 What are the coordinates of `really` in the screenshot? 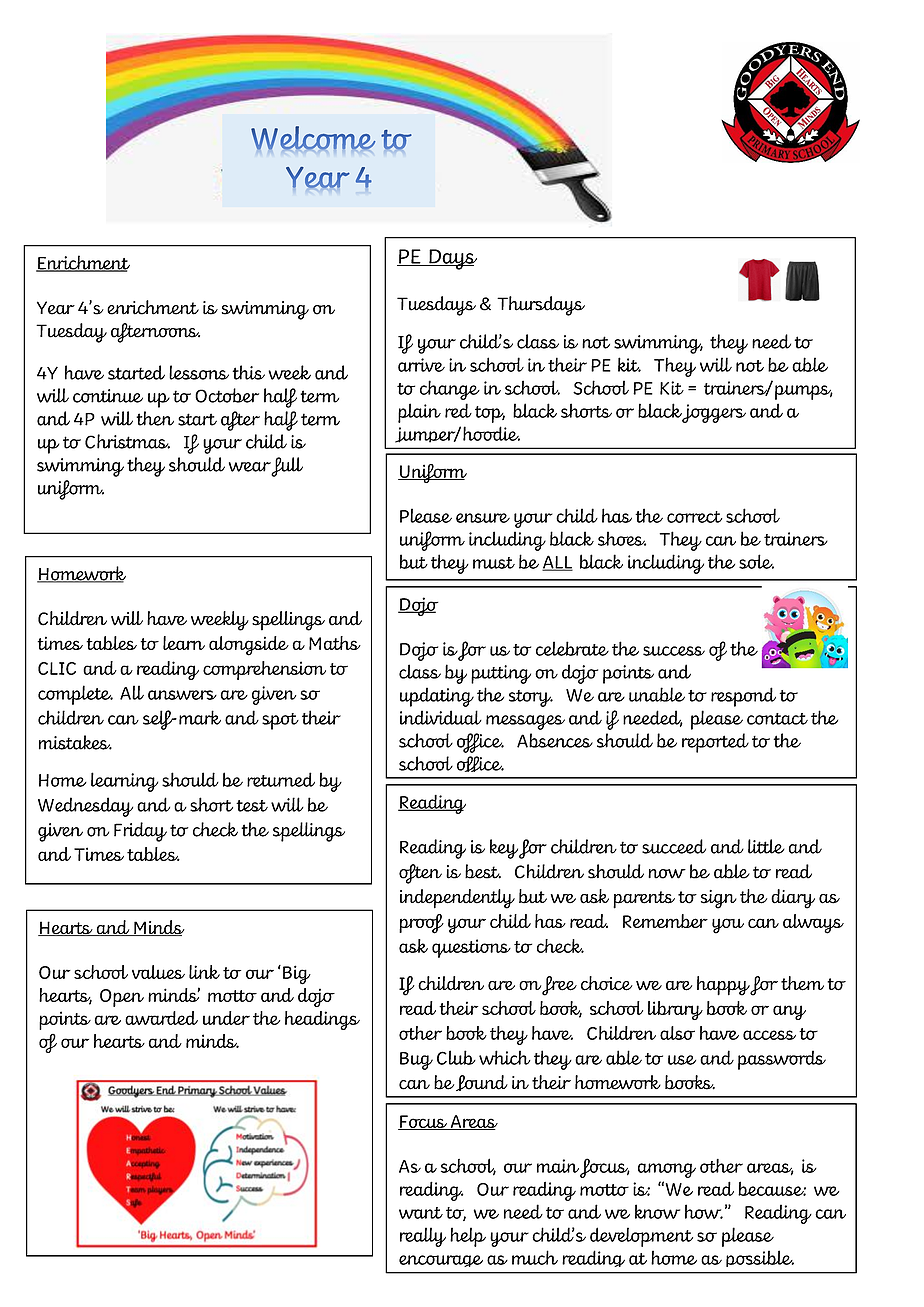 It's located at (423, 1237).
